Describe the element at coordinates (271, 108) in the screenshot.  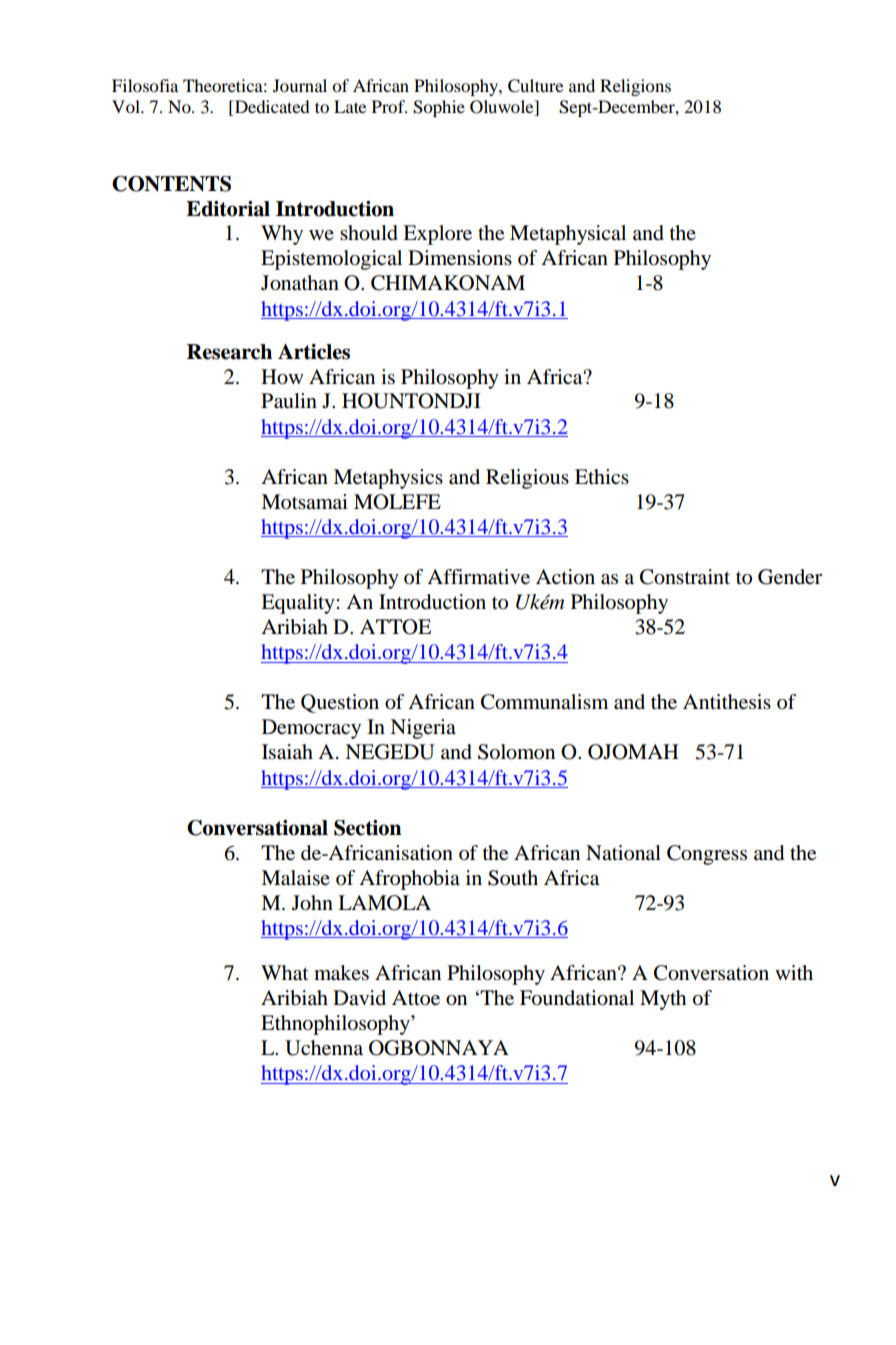
I see `Dedicated` at that location.
